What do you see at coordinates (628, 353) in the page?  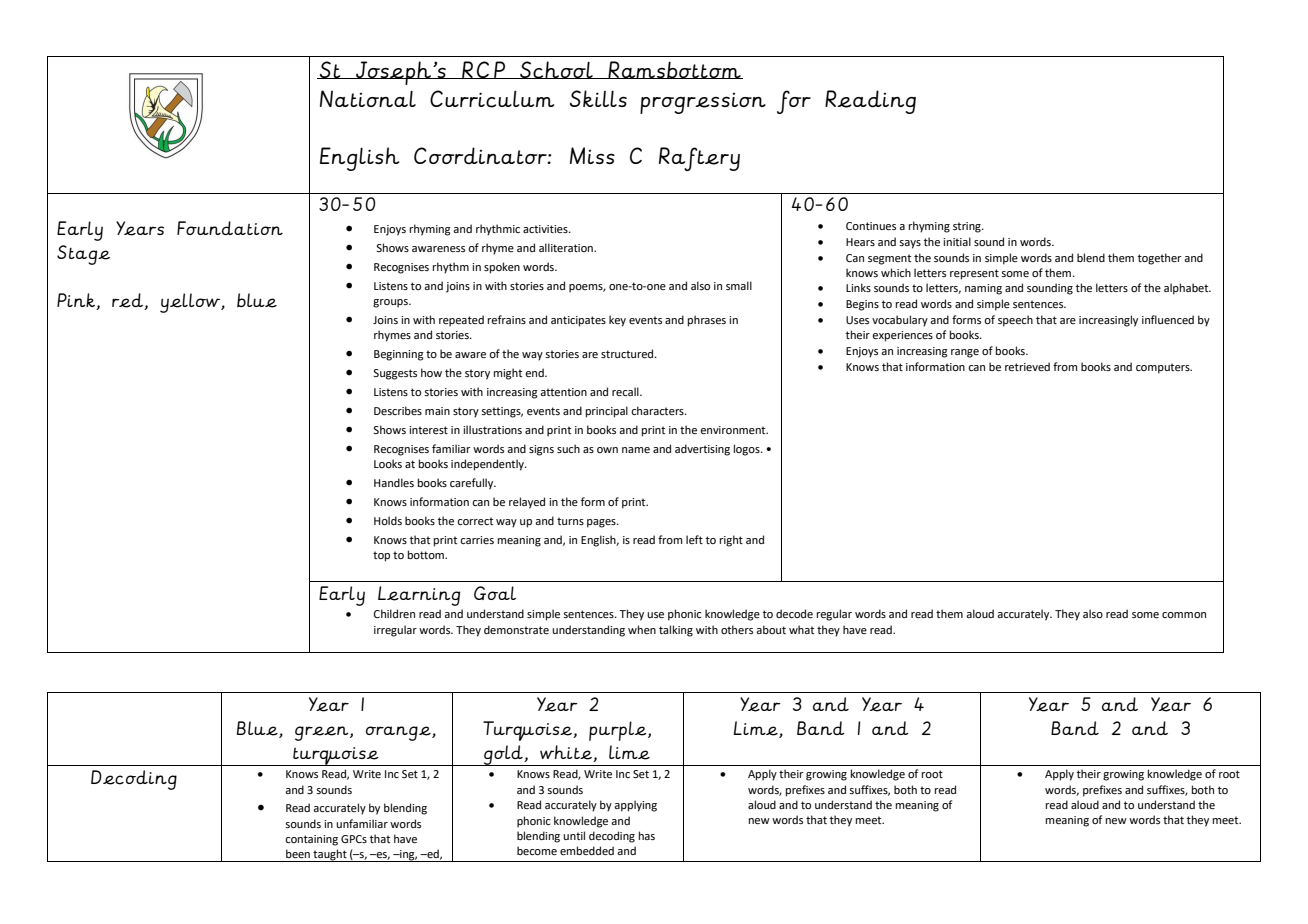 I see `structured` at bounding box center [628, 353].
